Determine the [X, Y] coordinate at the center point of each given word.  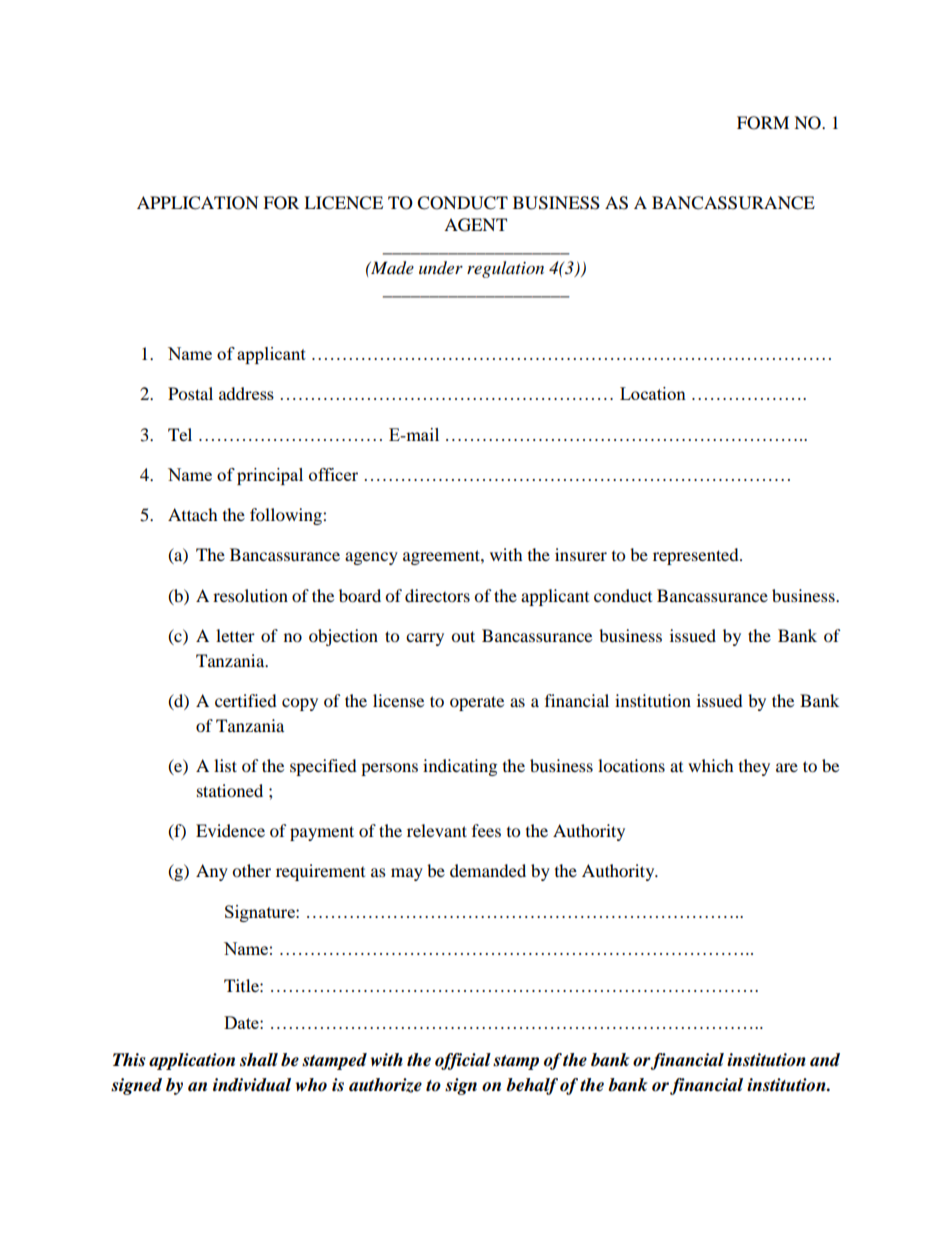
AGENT [475, 225]
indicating [460, 767]
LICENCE [343, 203]
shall [259, 1060]
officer [333, 474]
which [711, 765]
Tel [180, 434]
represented [697, 556]
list [225, 765]
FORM [763, 123]
